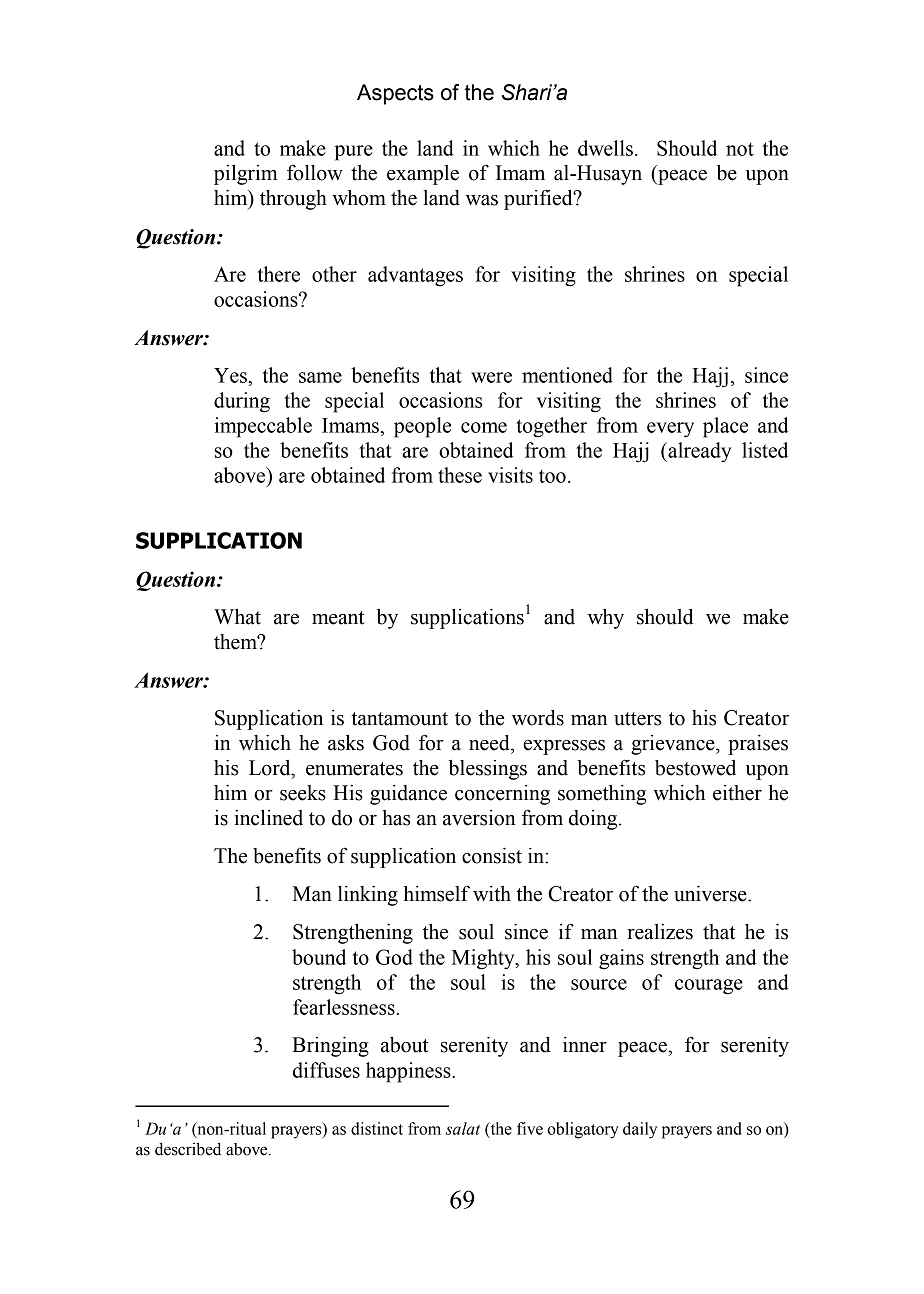  What do you see at coordinates (740, 149) in the screenshot?
I see `not` at bounding box center [740, 149].
